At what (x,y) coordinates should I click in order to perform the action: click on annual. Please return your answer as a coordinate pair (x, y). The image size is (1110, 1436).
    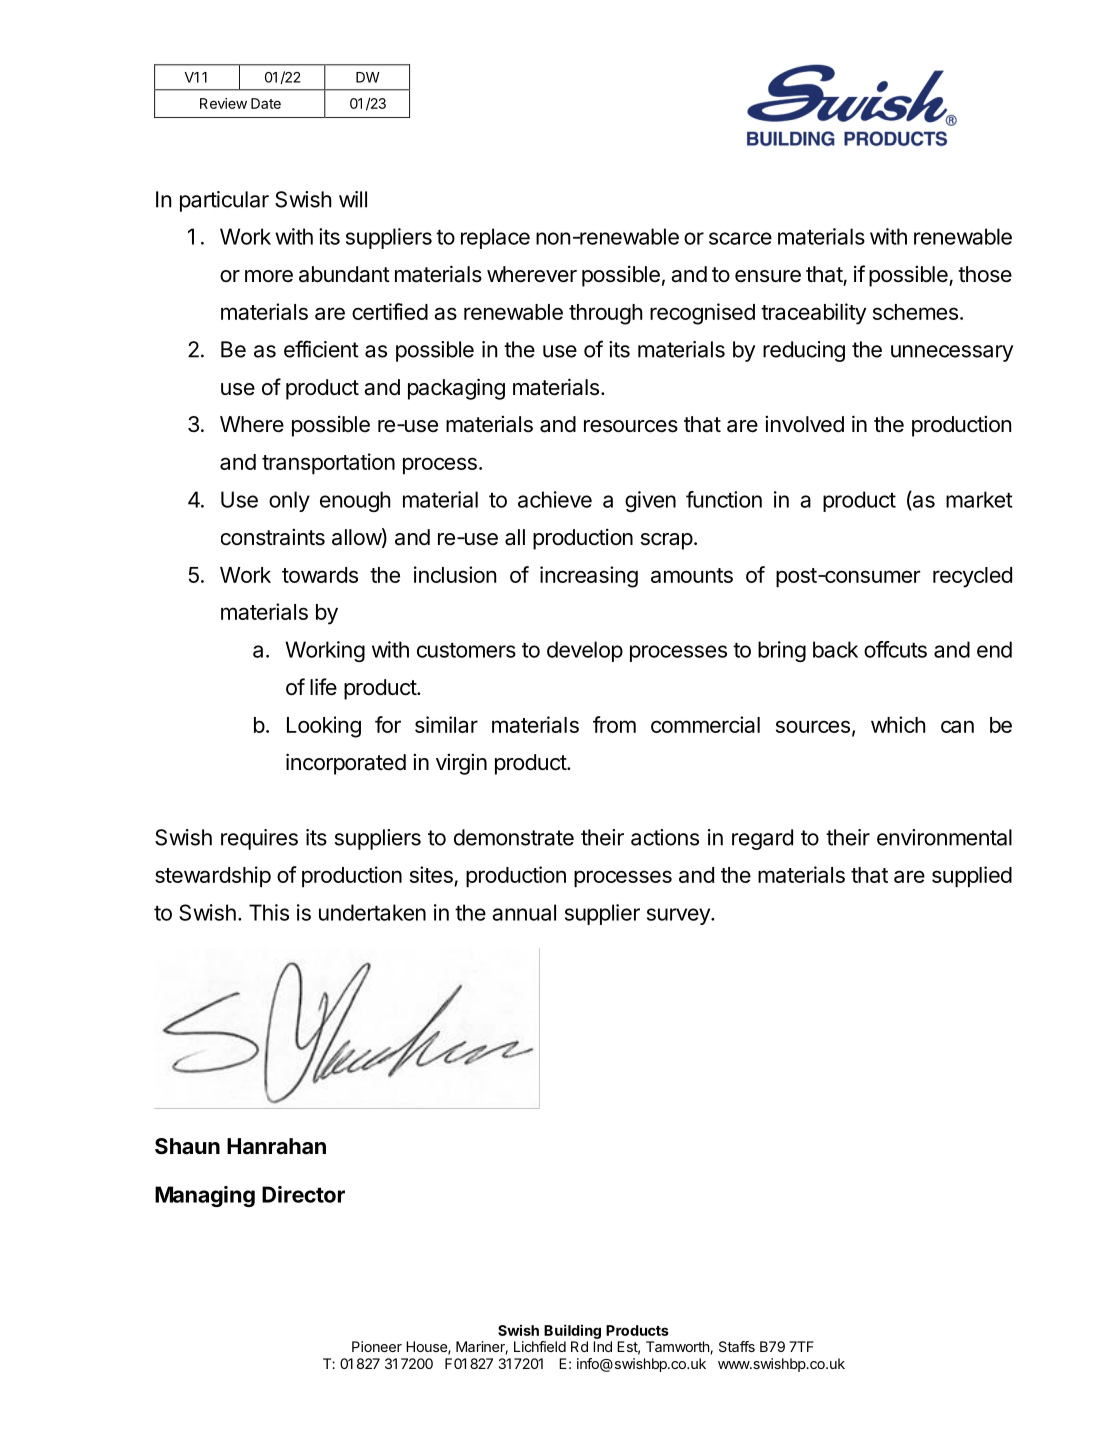
    Looking at the image, I should click on (524, 912).
